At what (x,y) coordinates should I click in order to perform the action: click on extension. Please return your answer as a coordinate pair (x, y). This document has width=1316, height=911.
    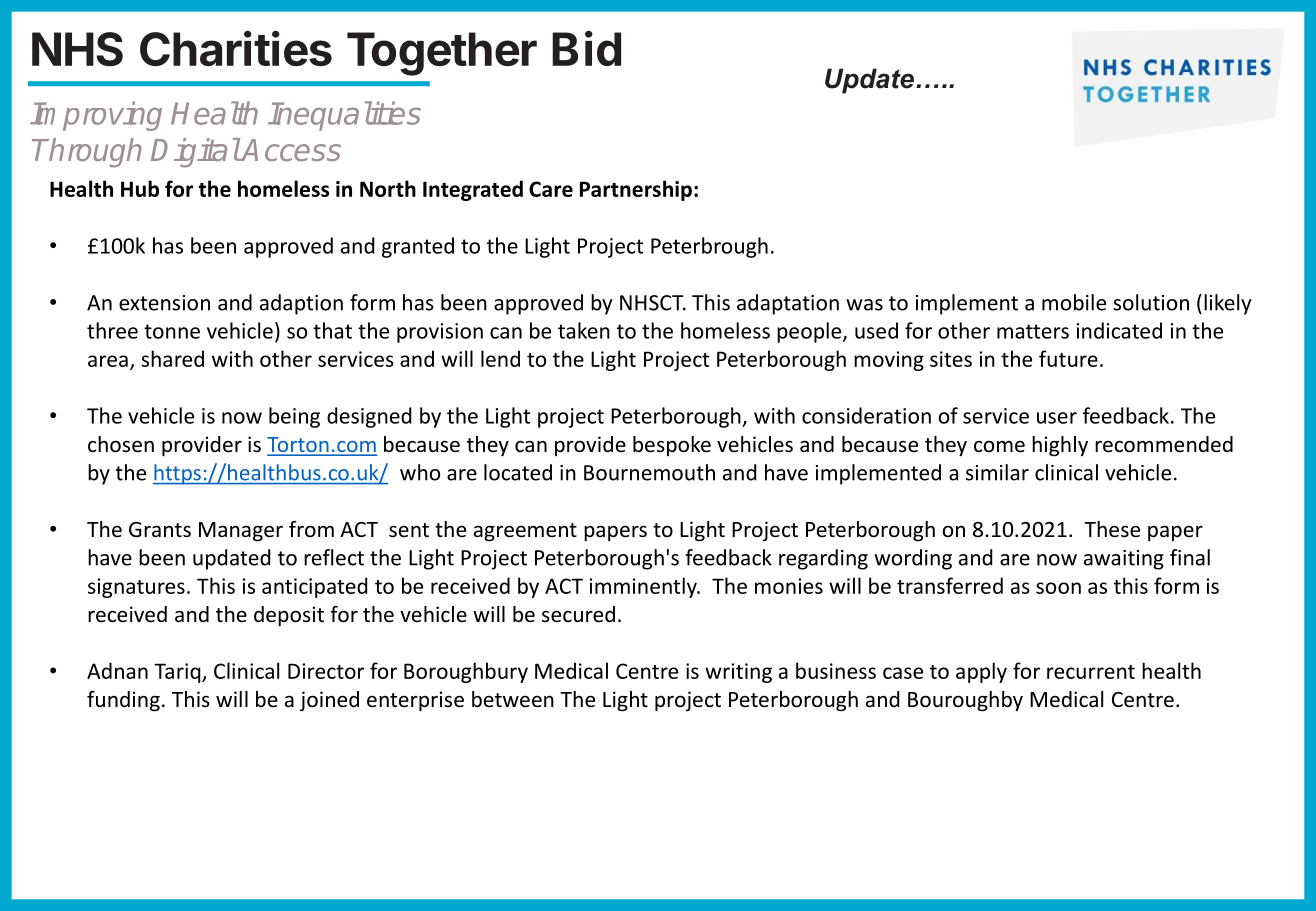
    Looking at the image, I should click on (164, 303).
